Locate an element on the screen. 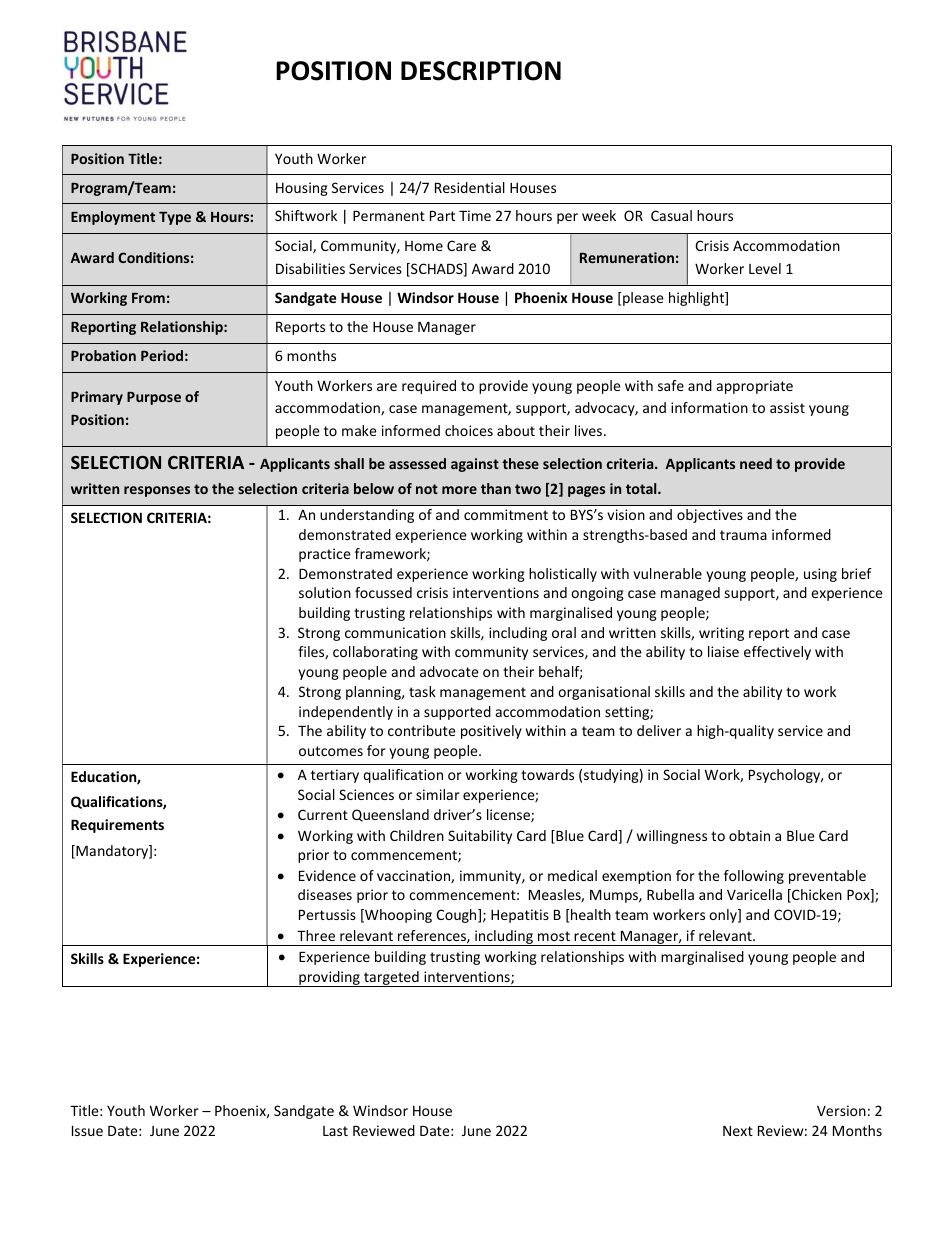 The width and height of the screenshot is (952, 1233). Casual is located at coordinates (671, 215).
